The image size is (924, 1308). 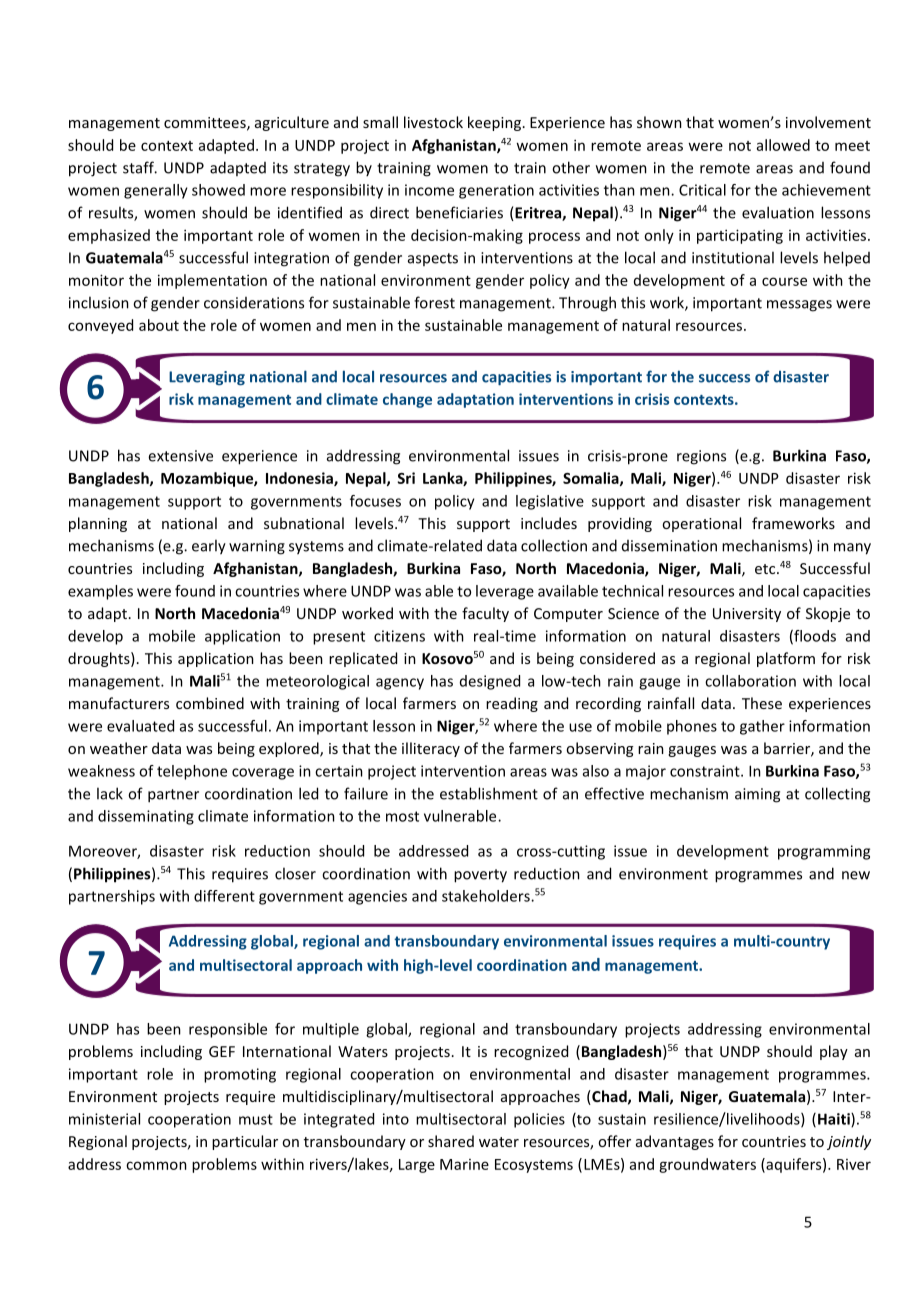 I want to click on common, so click(x=156, y=1165).
